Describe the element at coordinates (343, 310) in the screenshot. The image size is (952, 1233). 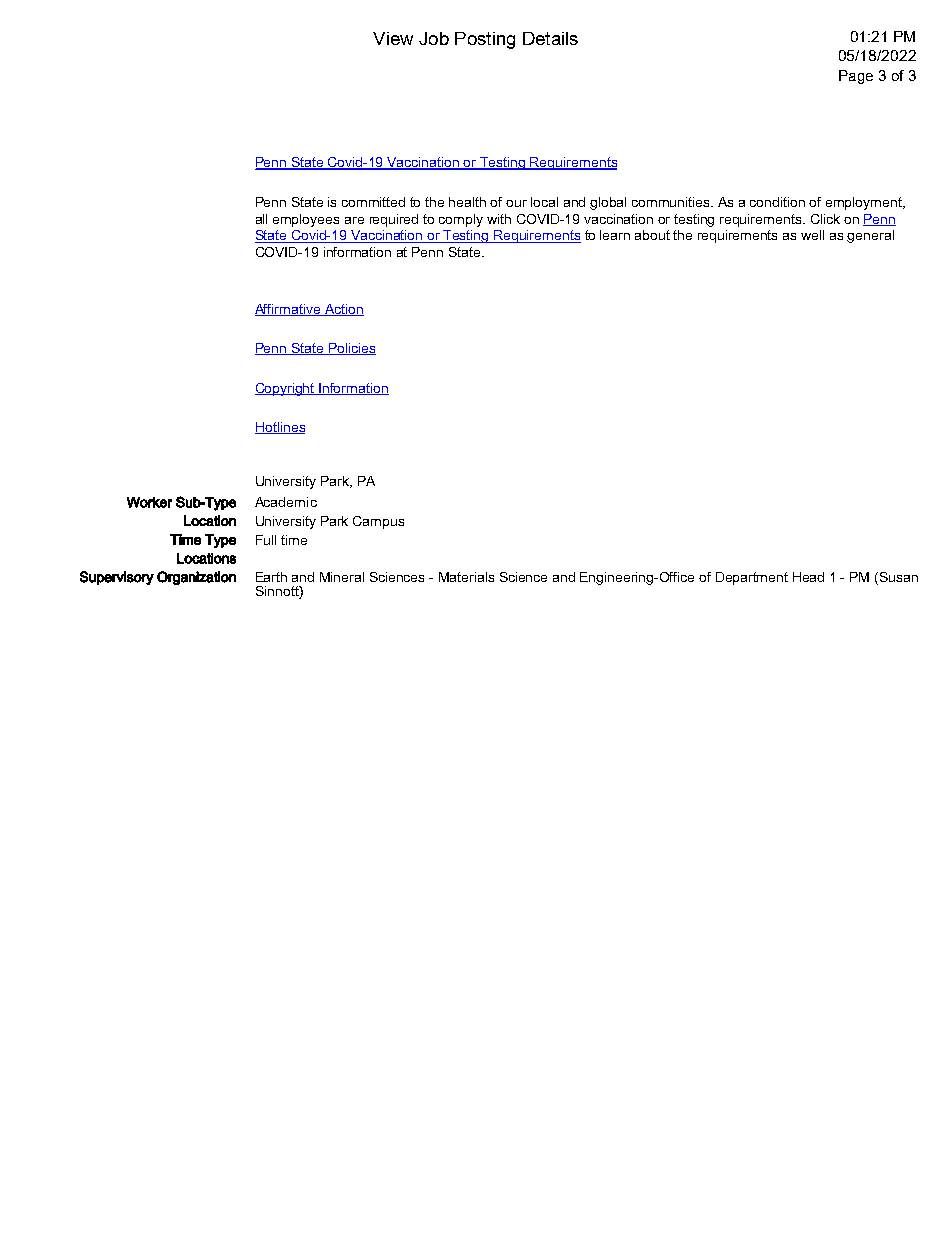
I see `Action` at that location.
